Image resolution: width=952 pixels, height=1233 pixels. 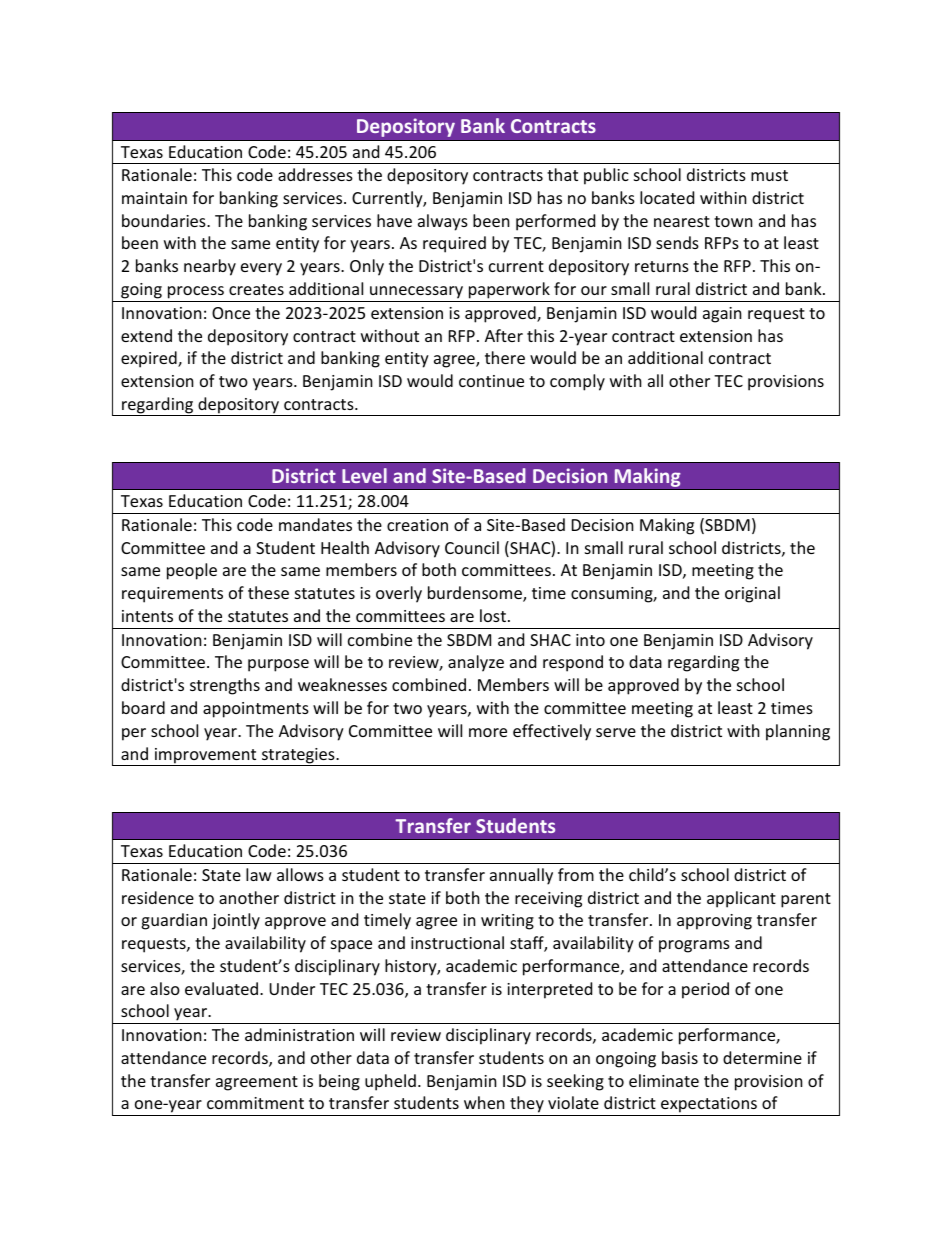 What do you see at coordinates (752, 594) in the screenshot?
I see `original` at bounding box center [752, 594].
